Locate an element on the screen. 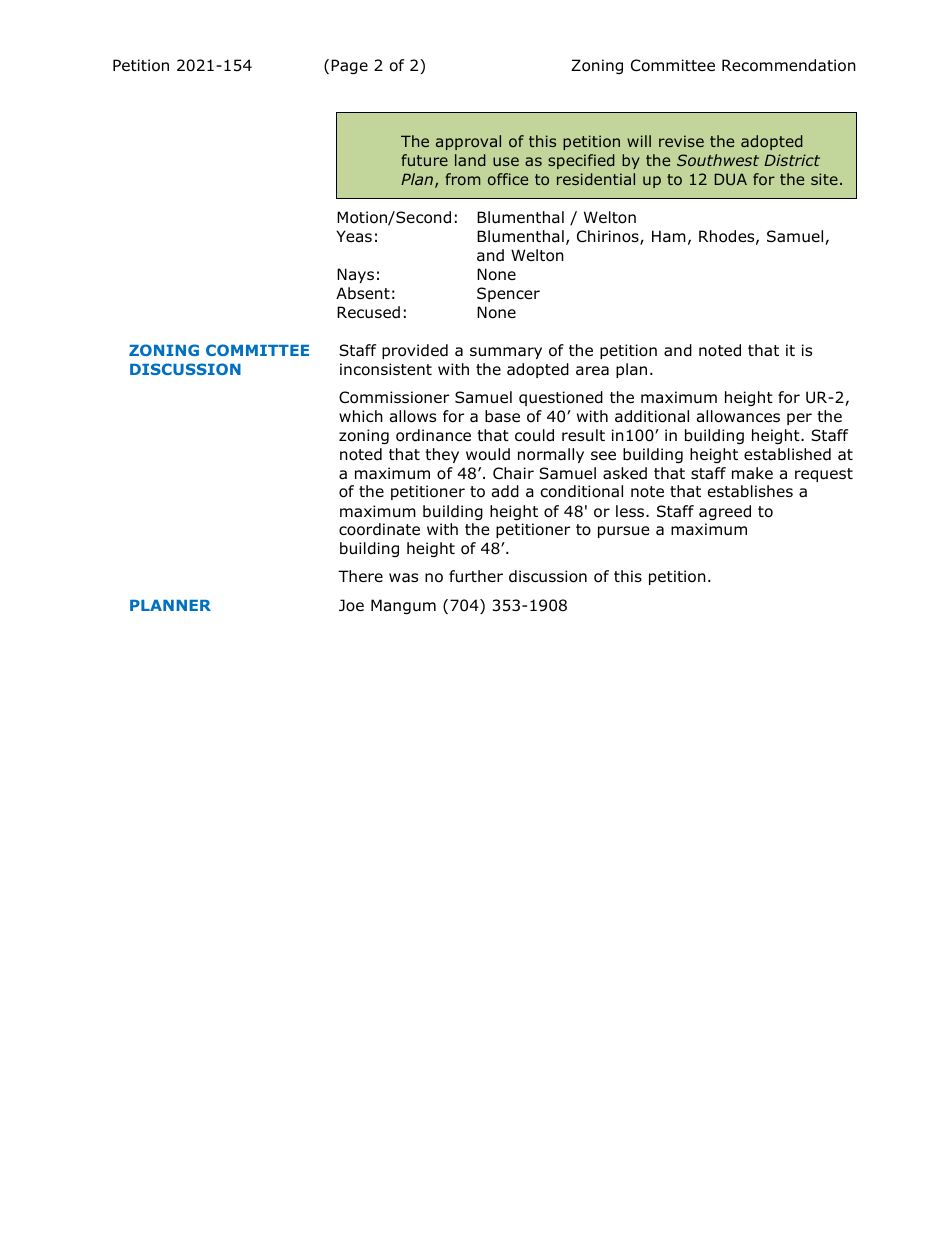 This screenshot has width=952, height=1233. see is located at coordinates (603, 455).
